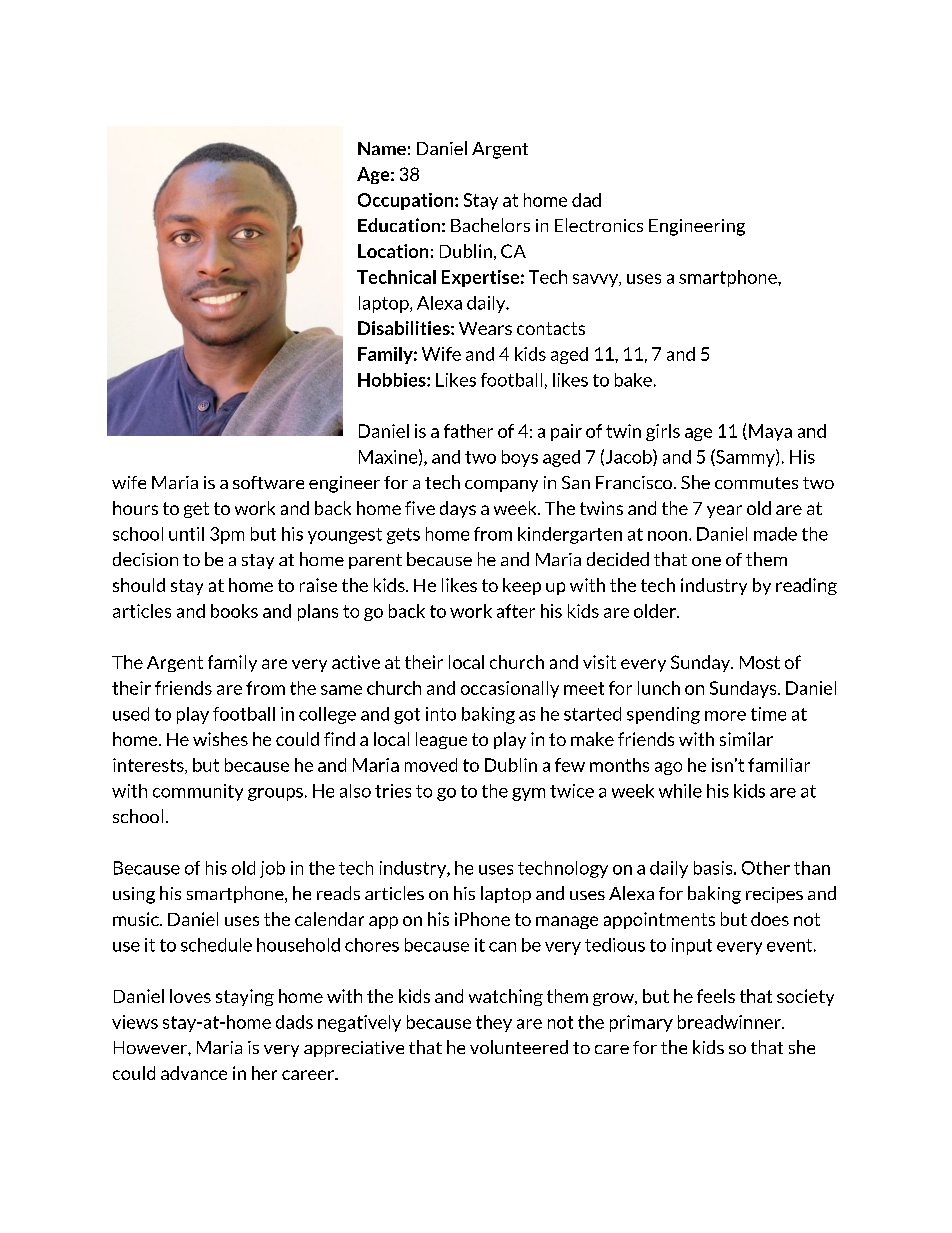 The image size is (952, 1233). Describe the element at coordinates (220, 739) in the image. I see `wishes` at that location.
